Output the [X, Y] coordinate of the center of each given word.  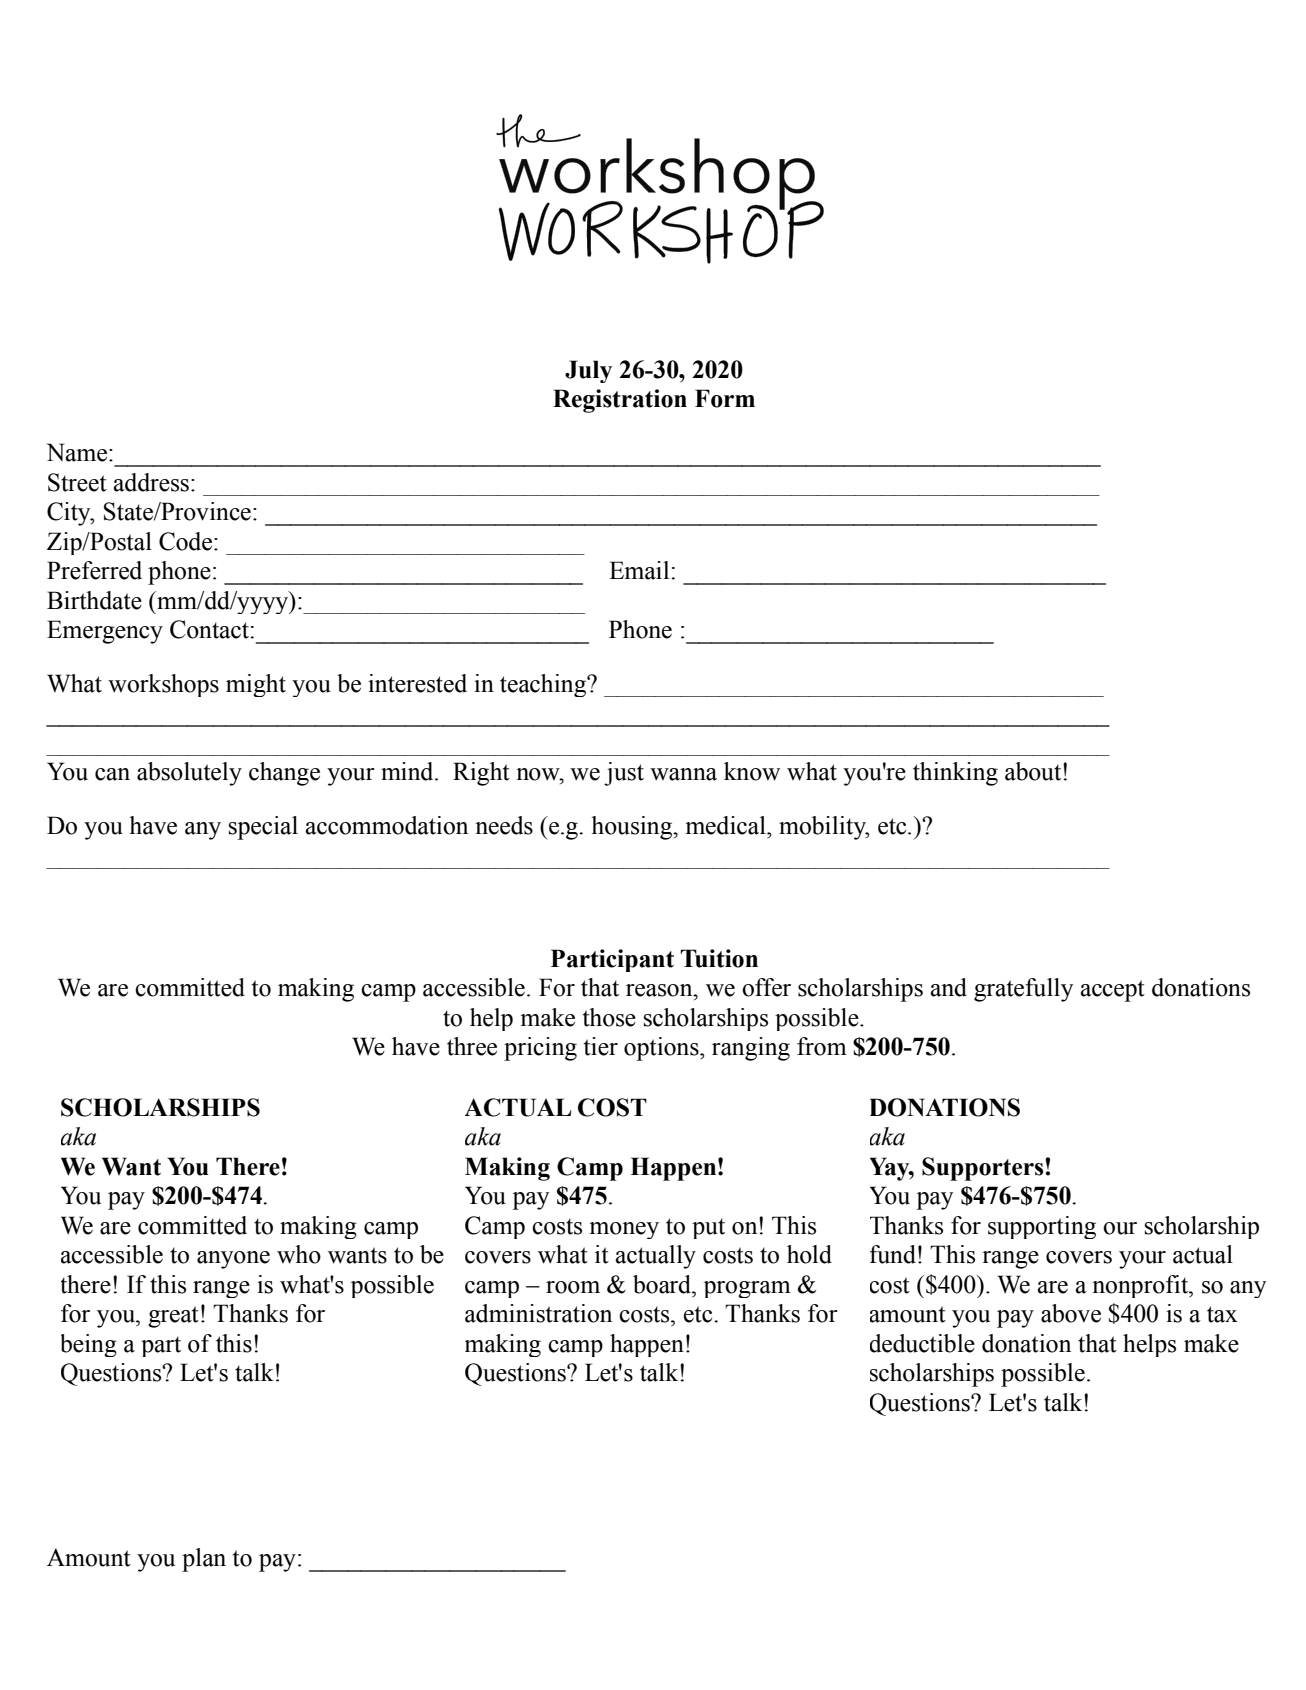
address [151, 482]
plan [204, 1560]
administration [538, 1313]
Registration [620, 401]
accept [1112, 991]
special [263, 828]
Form [725, 398]
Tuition [719, 958]
